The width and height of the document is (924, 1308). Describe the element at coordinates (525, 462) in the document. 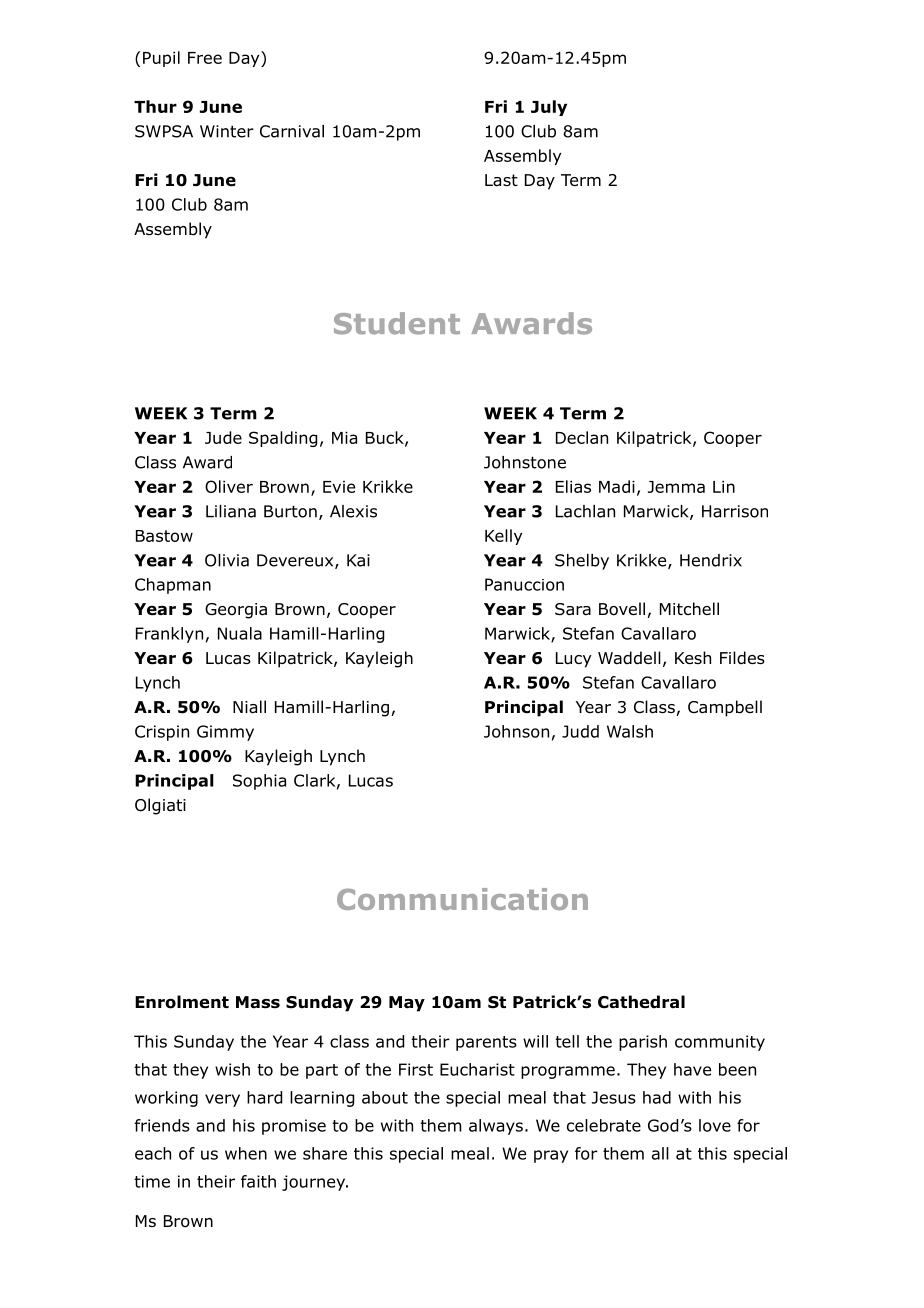

I see `Johnstone` at that location.
